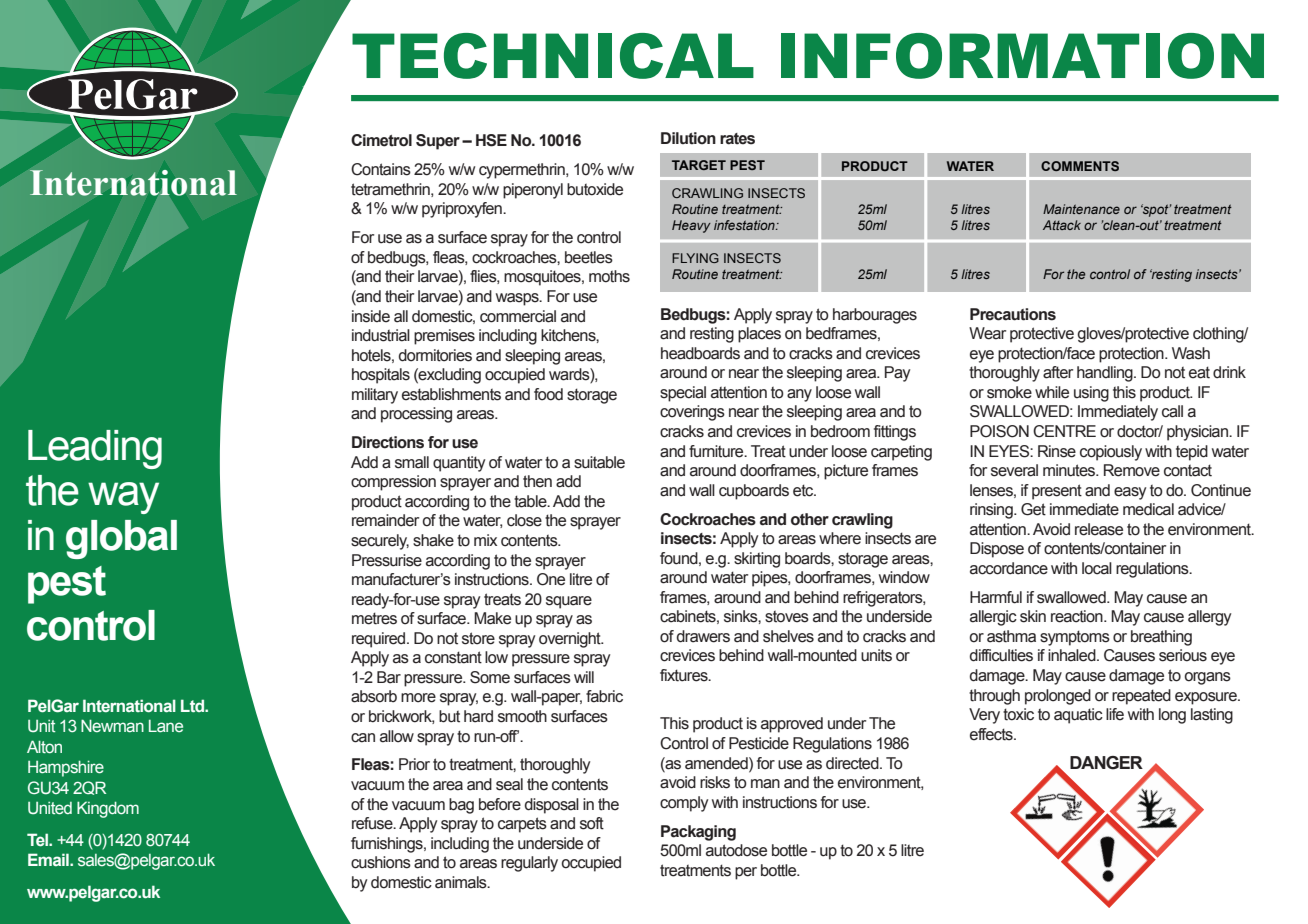 Image resolution: width=1308 pixels, height=924 pixels. I want to click on TECHNICAL, so click(553, 56).
